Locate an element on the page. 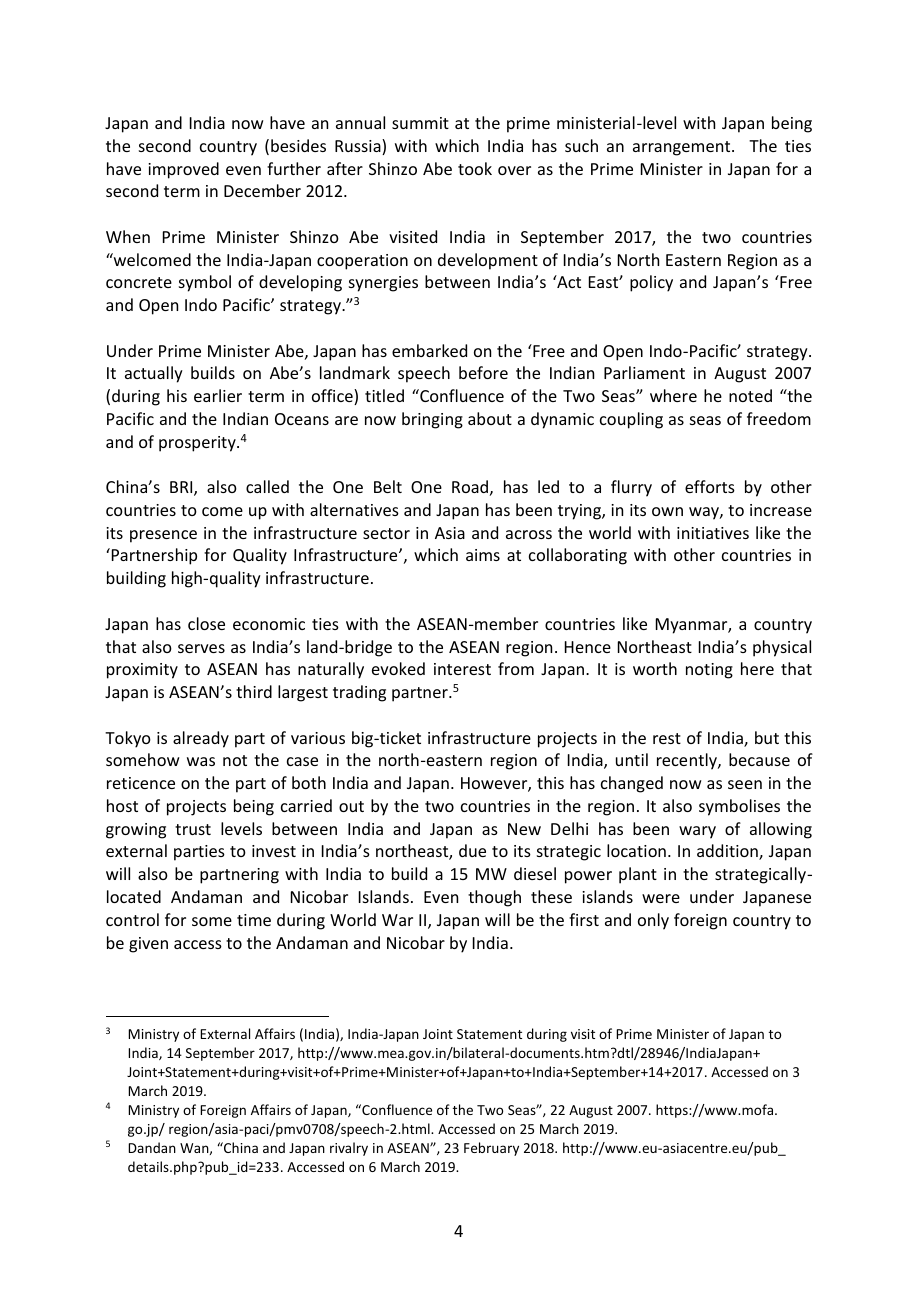  arrangement is located at coordinates (683, 148).
